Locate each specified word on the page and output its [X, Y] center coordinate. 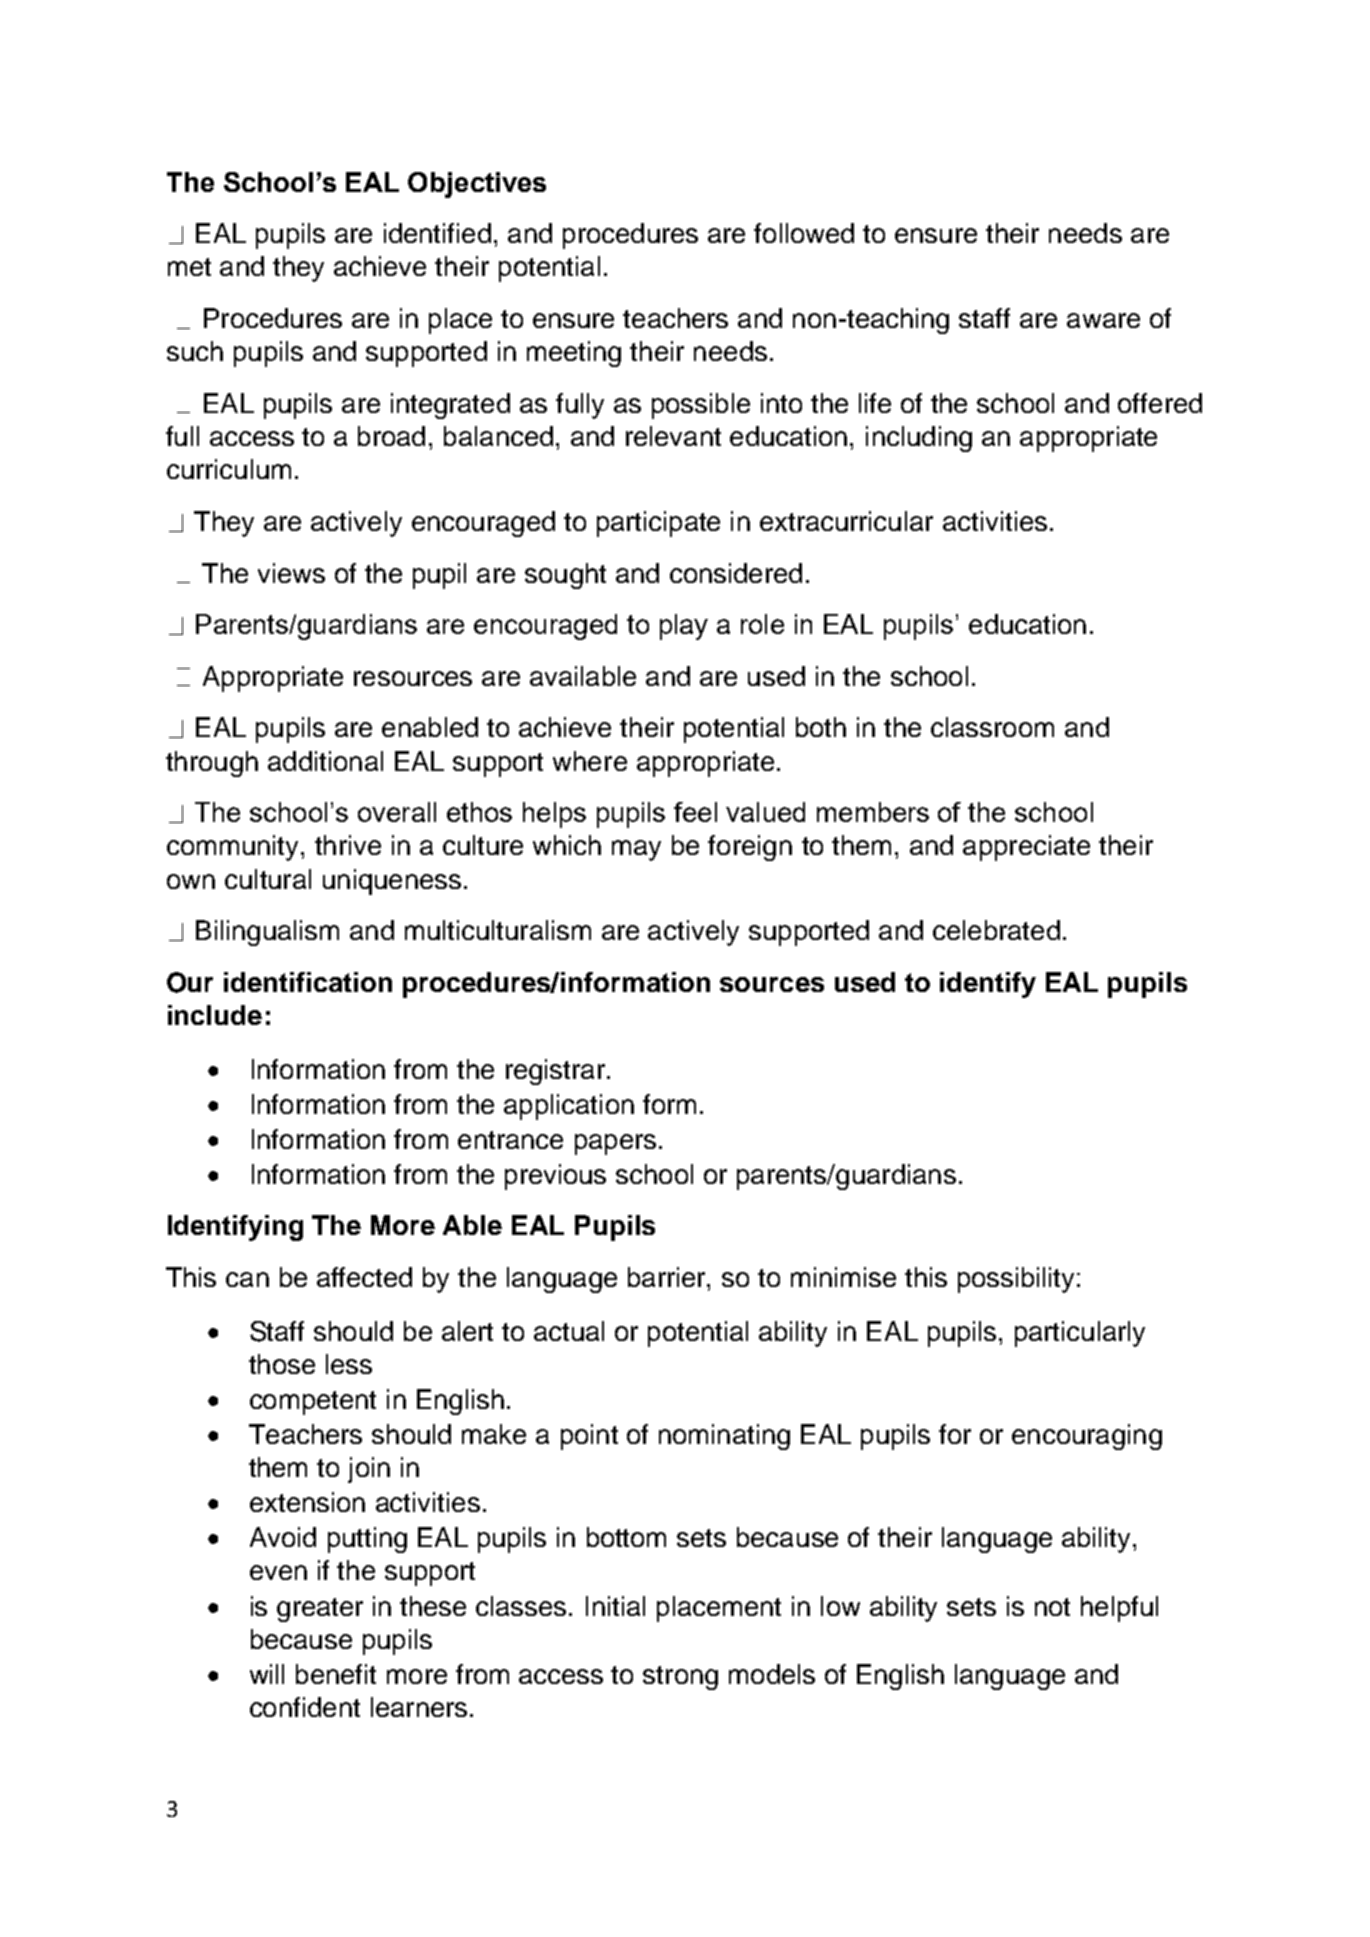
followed [804, 233]
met [189, 267]
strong [680, 1678]
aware [1103, 320]
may [636, 850]
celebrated [996, 930]
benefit [336, 1674]
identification [308, 982]
